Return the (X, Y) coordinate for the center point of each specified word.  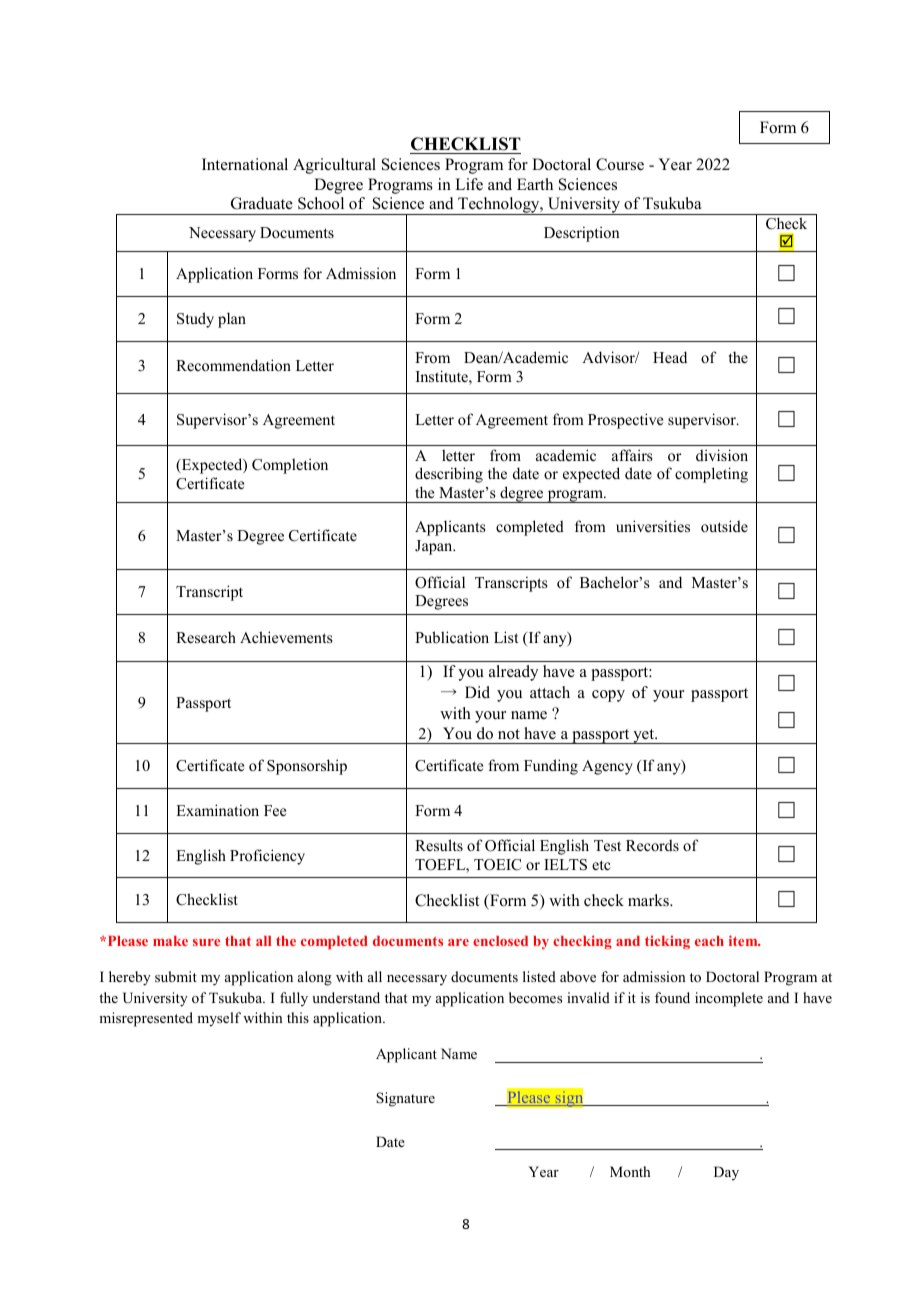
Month (630, 1171)
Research (206, 637)
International (245, 164)
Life (469, 184)
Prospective (625, 421)
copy (608, 696)
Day (726, 1173)
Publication (452, 637)
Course (620, 164)
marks (649, 900)
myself (219, 1019)
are (458, 942)
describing (449, 475)
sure (206, 942)
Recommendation (233, 365)
